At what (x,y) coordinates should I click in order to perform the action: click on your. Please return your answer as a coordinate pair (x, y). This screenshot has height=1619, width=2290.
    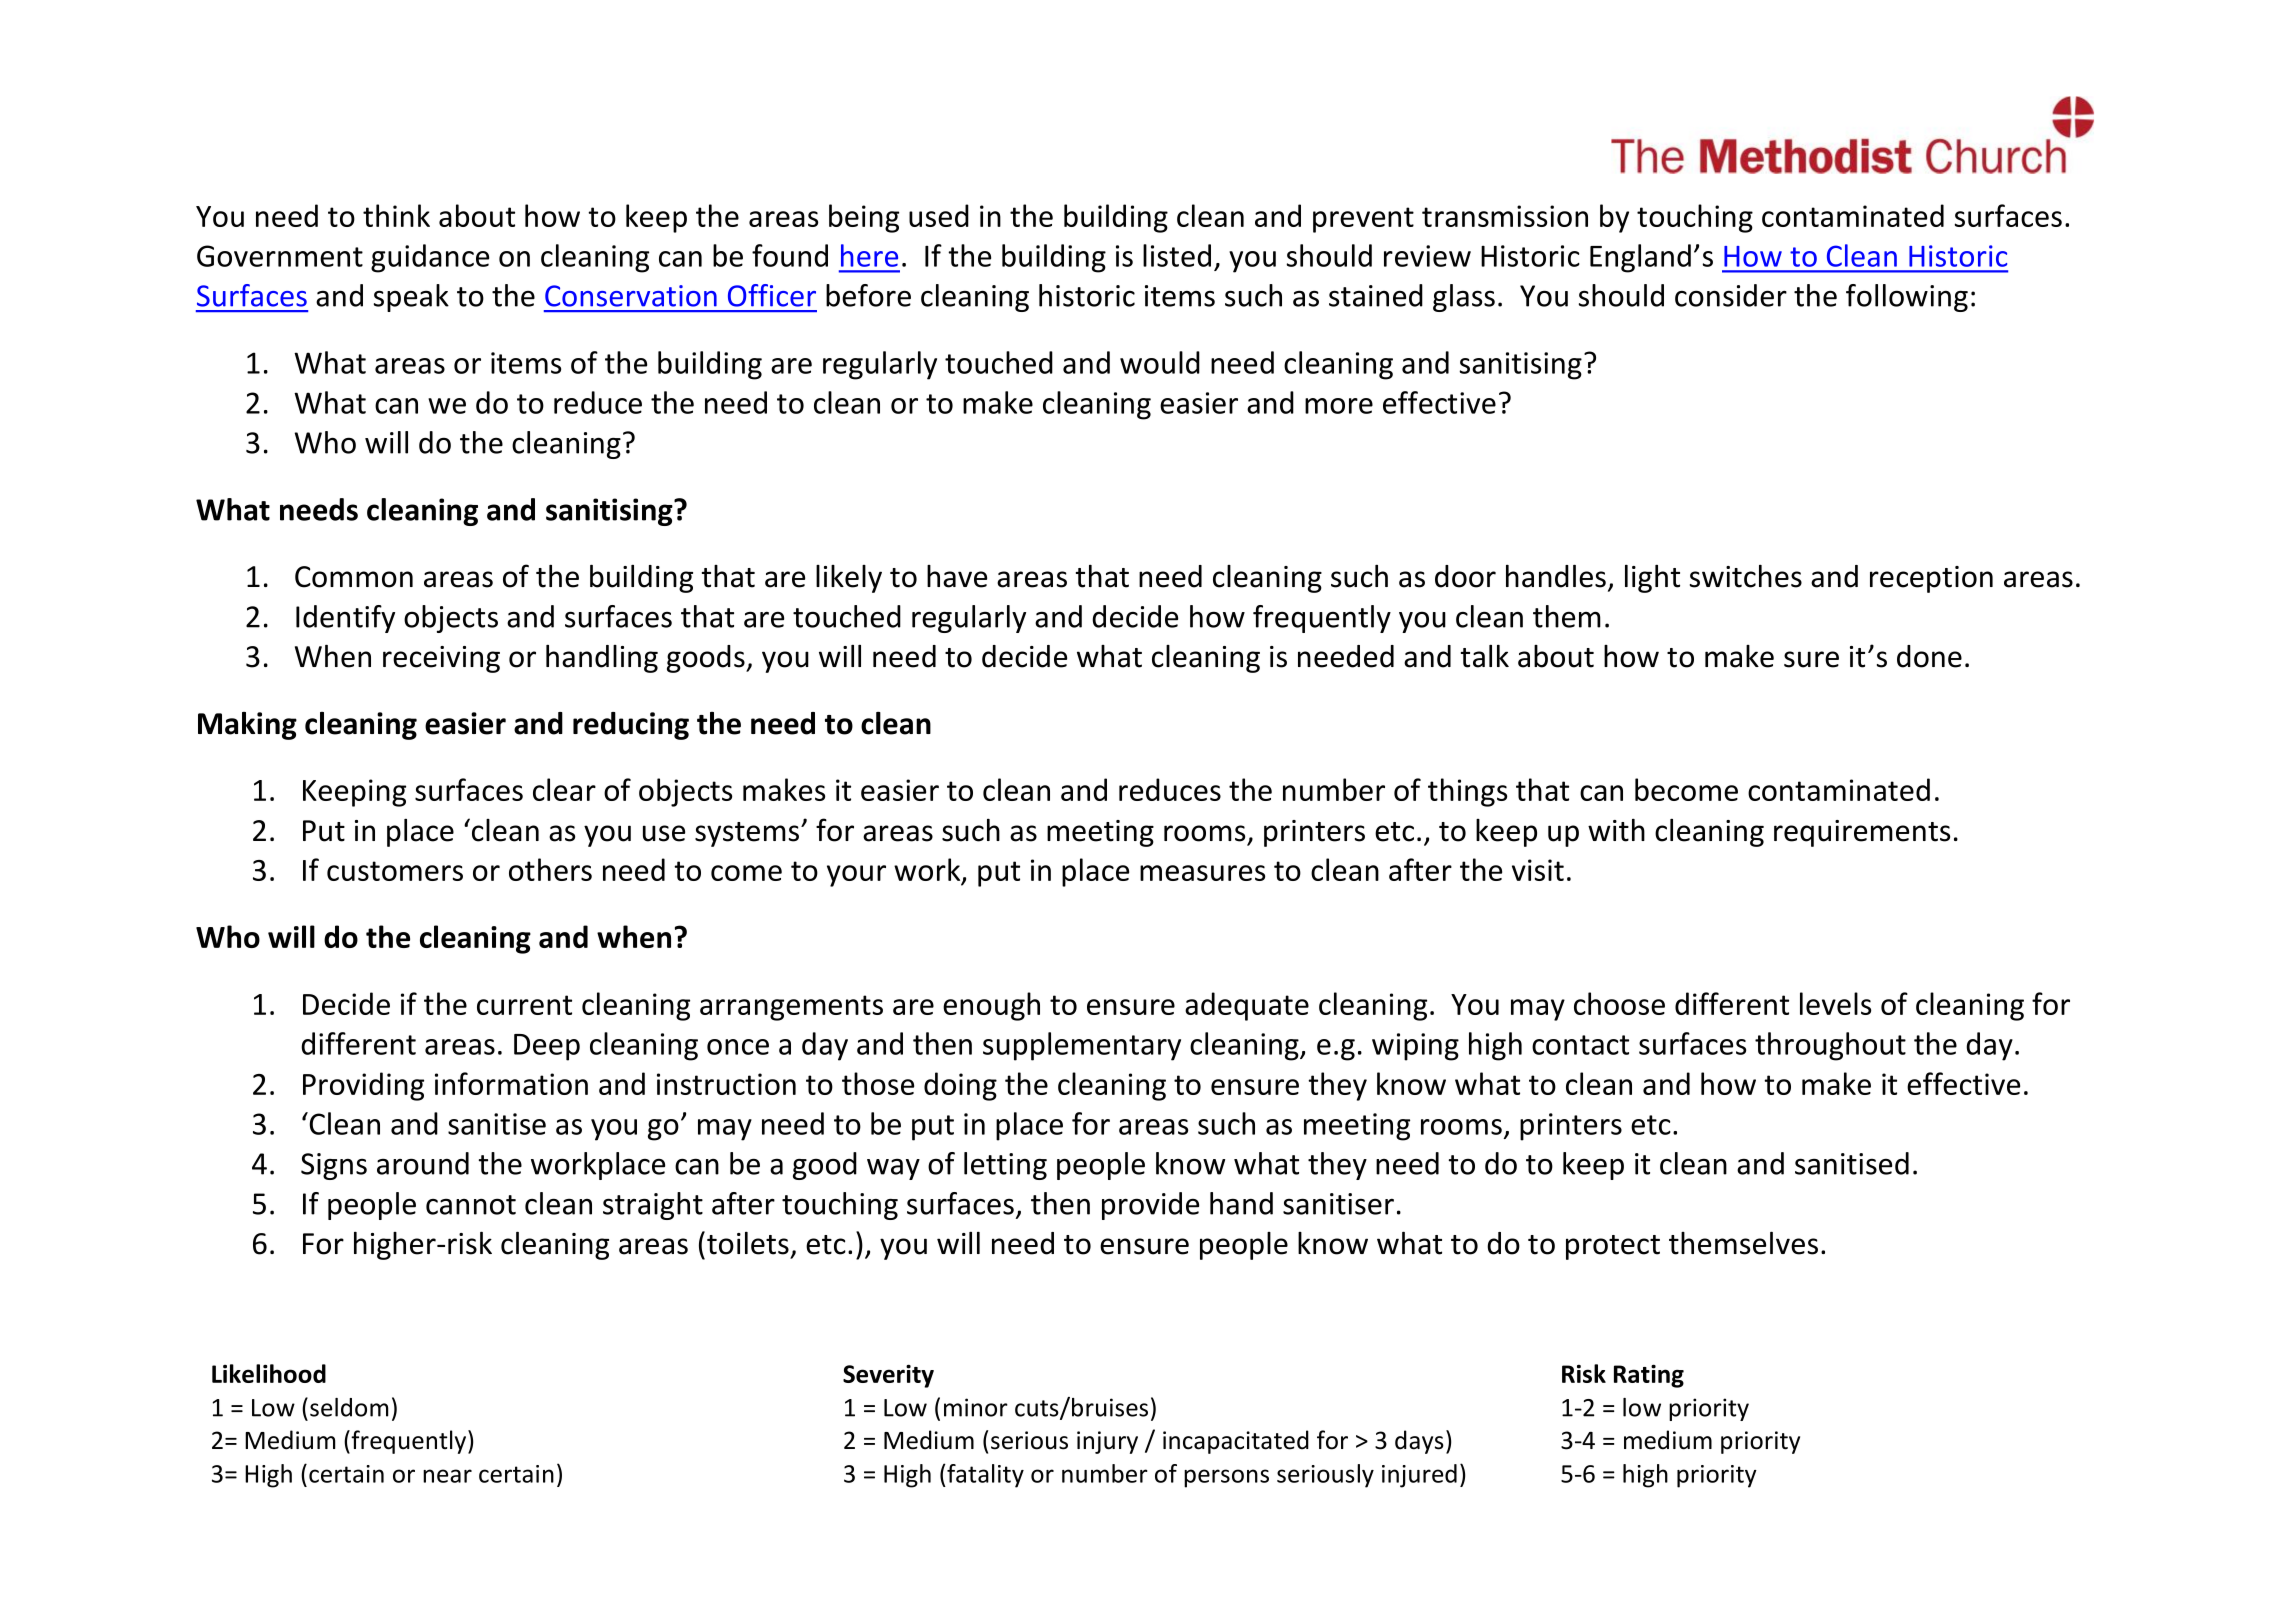
    Looking at the image, I should click on (856, 876).
